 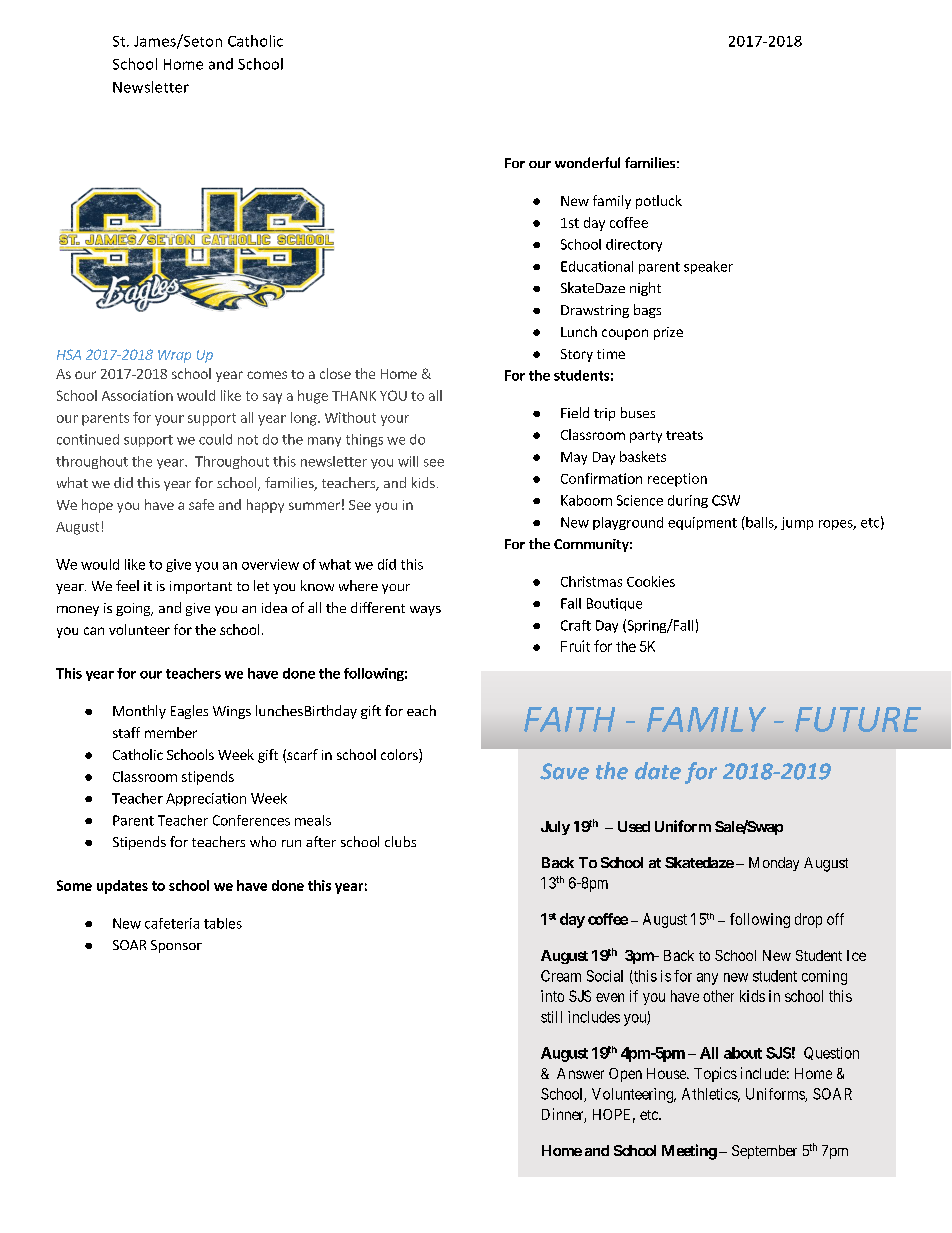 What do you see at coordinates (764, 1152) in the screenshot?
I see `September` at bounding box center [764, 1152].
